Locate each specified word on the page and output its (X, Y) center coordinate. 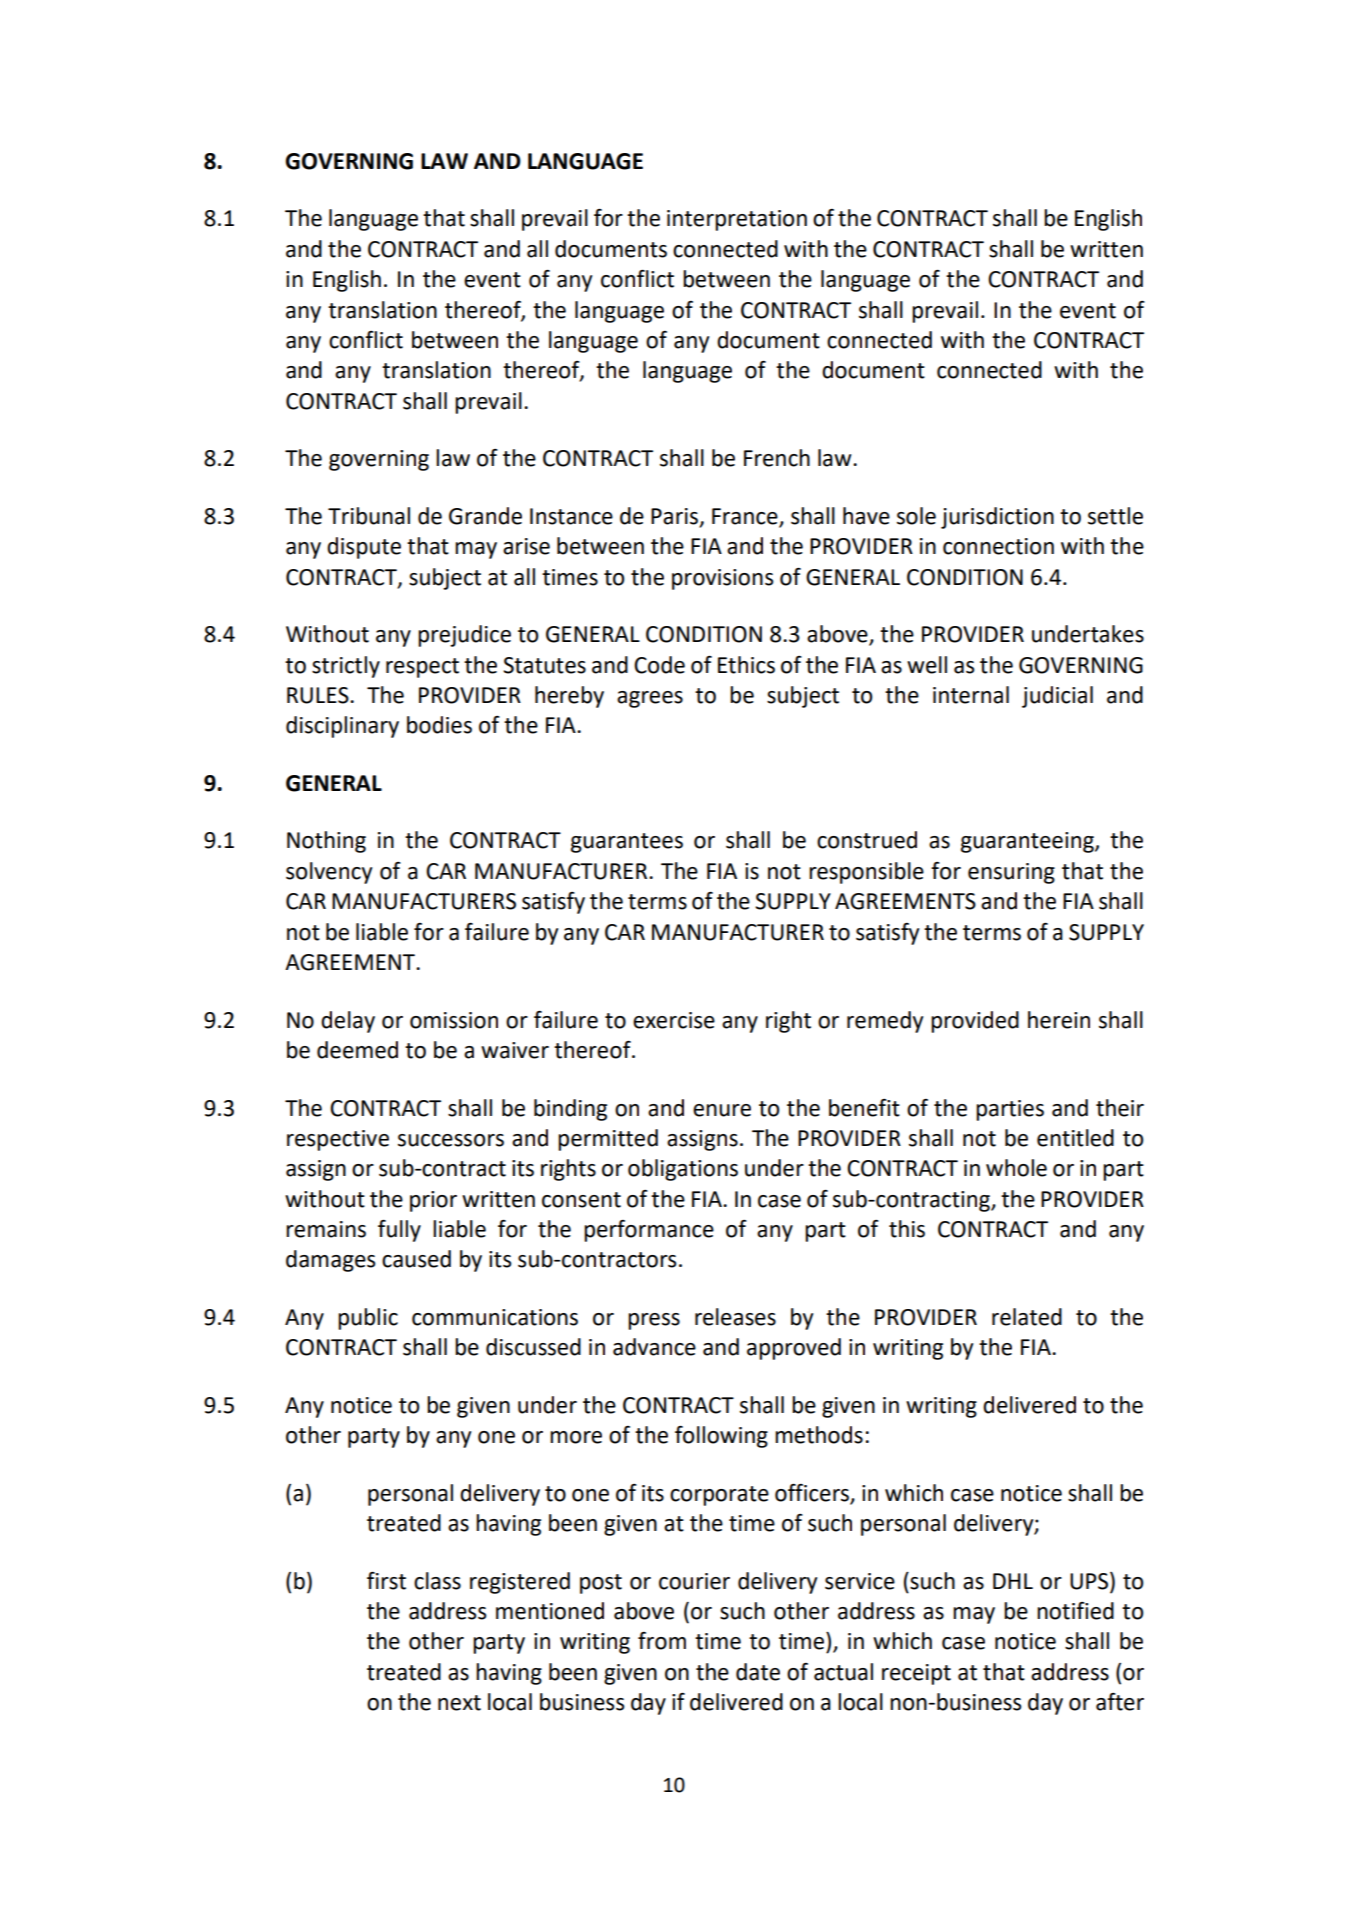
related (1027, 1317)
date (758, 1672)
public (368, 1319)
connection (998, 546)
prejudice (464, 636)
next (459, 1703)
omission (454, 1020)
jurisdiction (997, 518)
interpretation (737, 220)
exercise (674, 1020)
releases (735, 1317)
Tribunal (369, 516)
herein (1059, 1020)
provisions (722, 579)
